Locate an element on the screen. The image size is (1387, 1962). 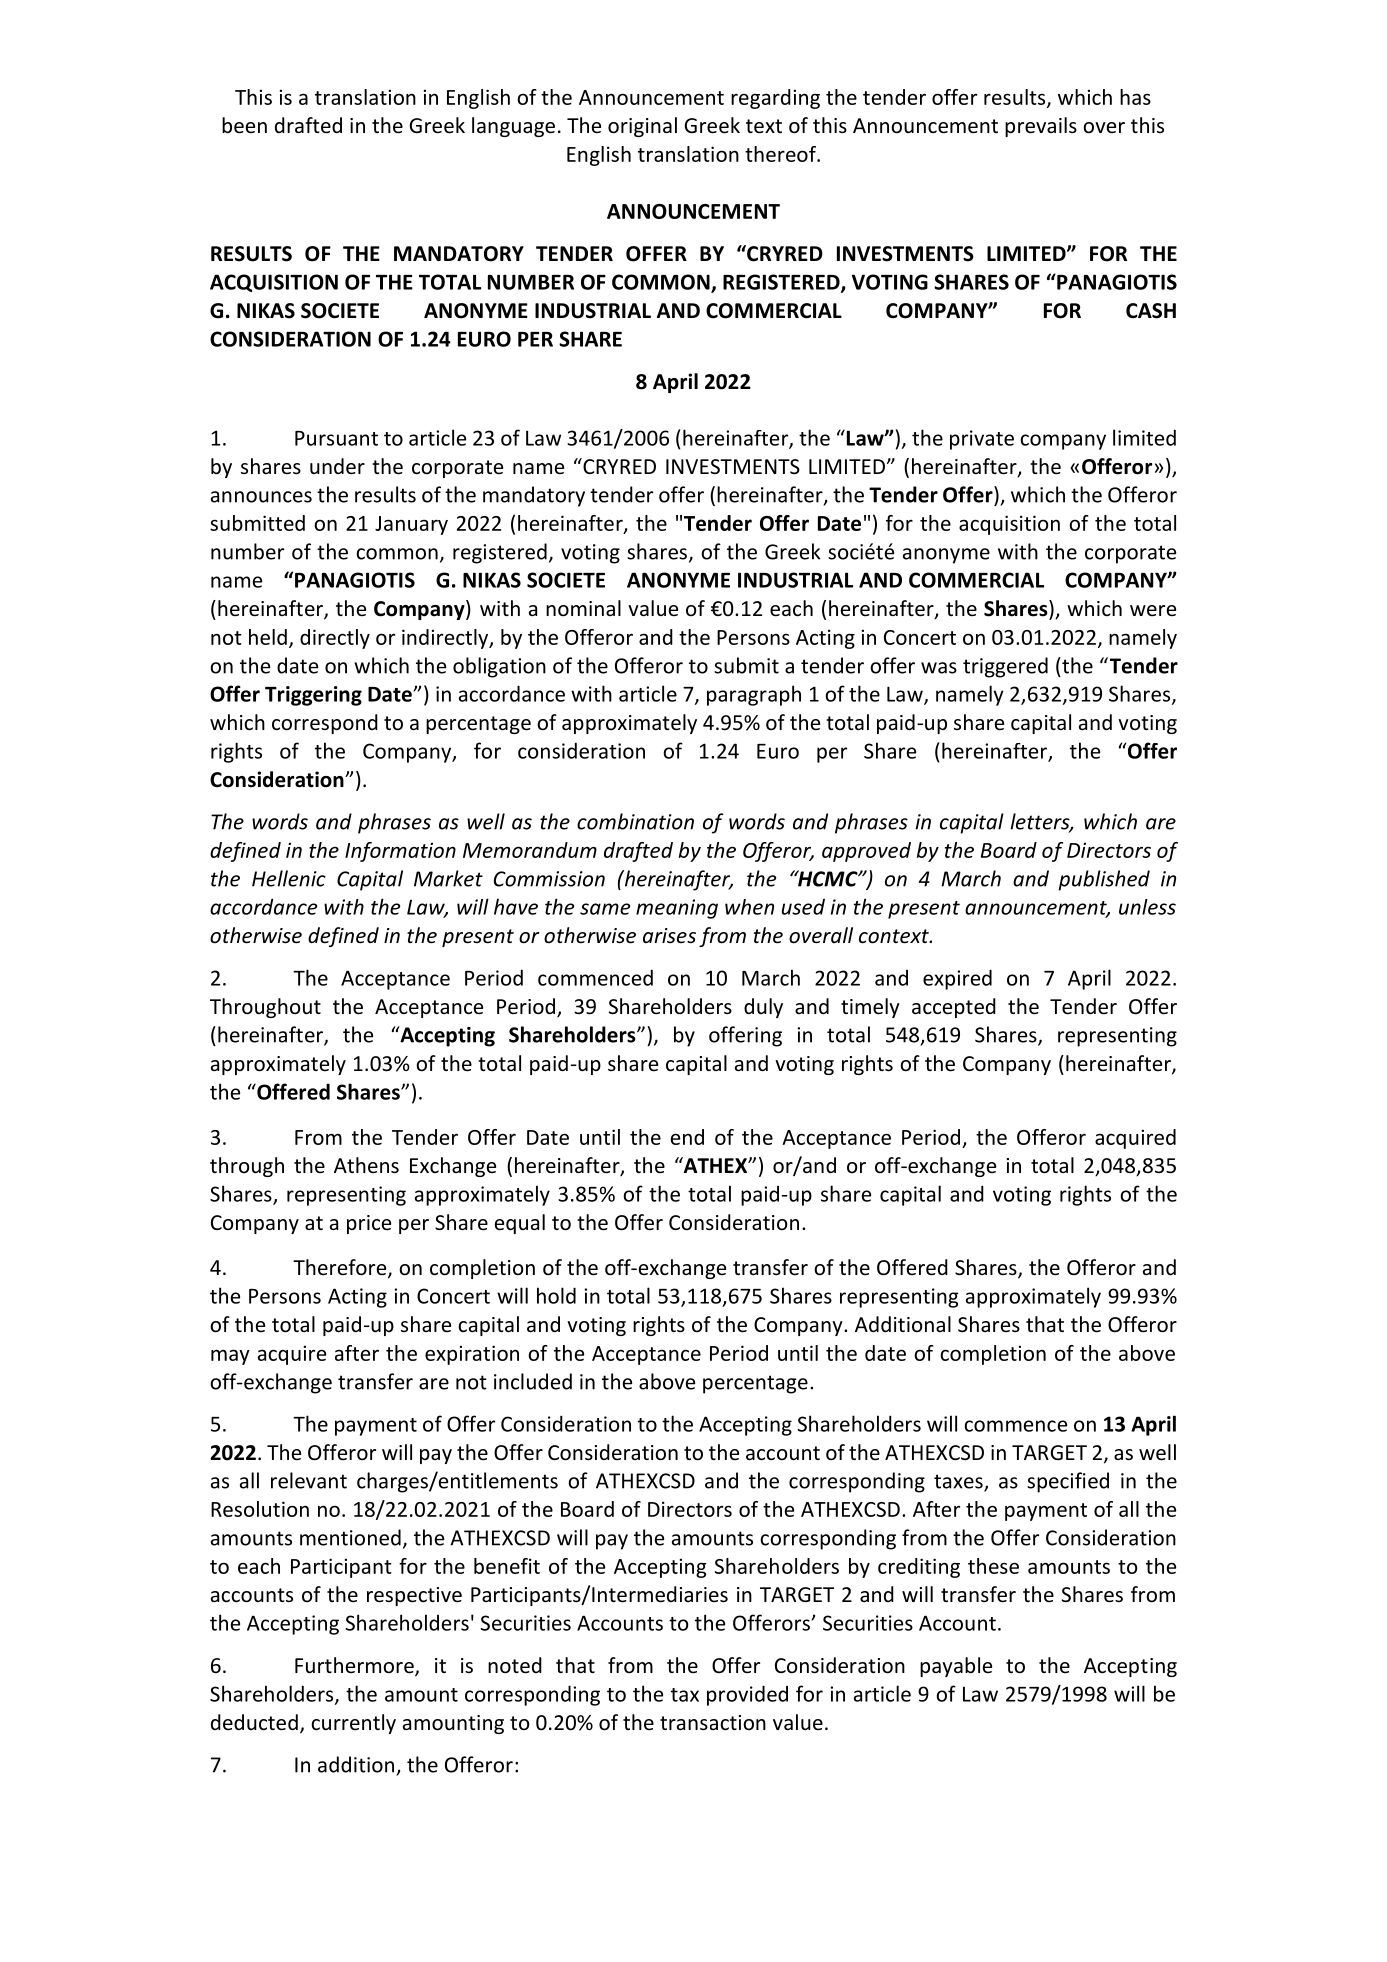
transaction is located at coordinates (713, 1723).
